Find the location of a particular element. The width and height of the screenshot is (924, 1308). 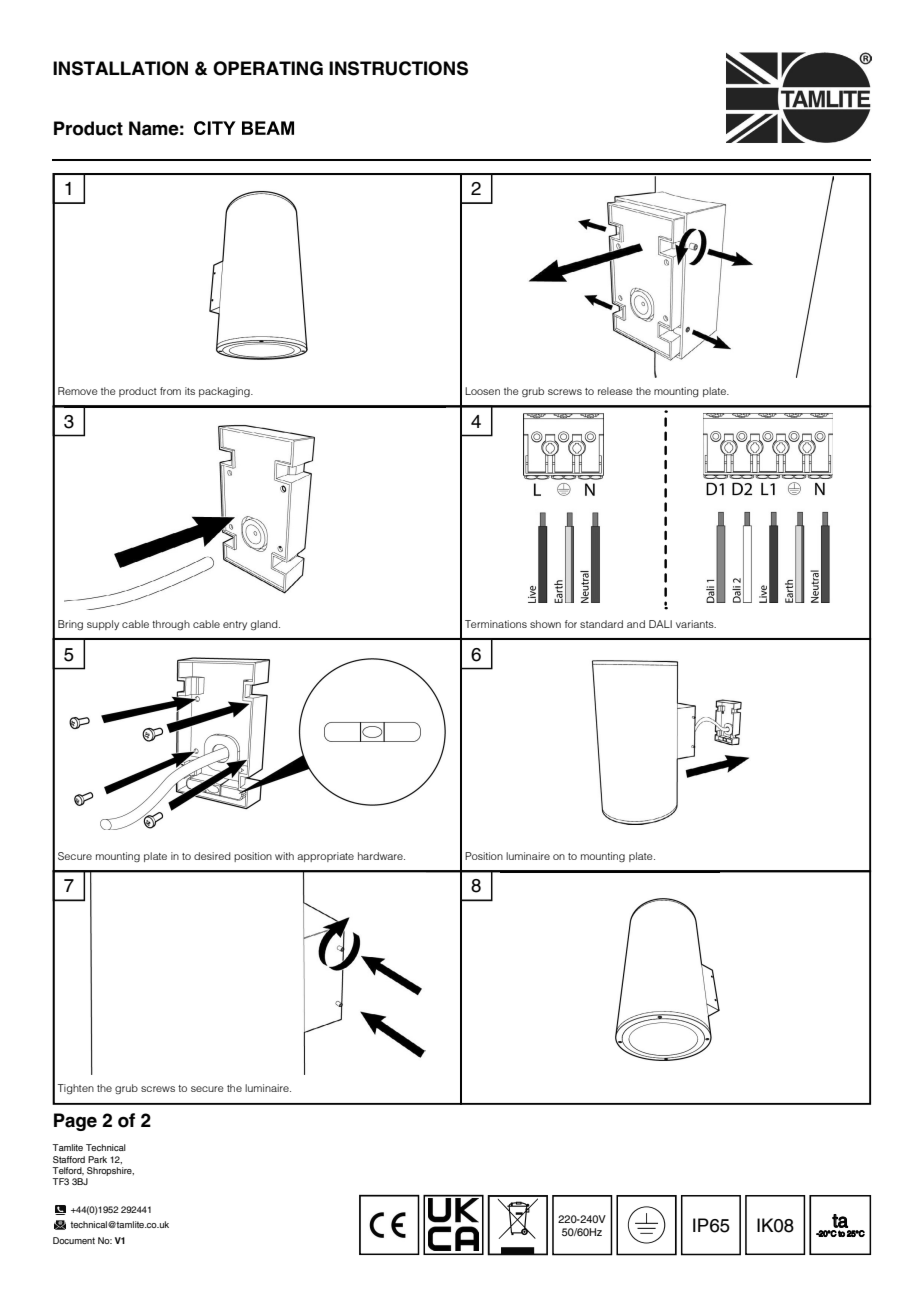

through is located at coordinates (171, 625).
